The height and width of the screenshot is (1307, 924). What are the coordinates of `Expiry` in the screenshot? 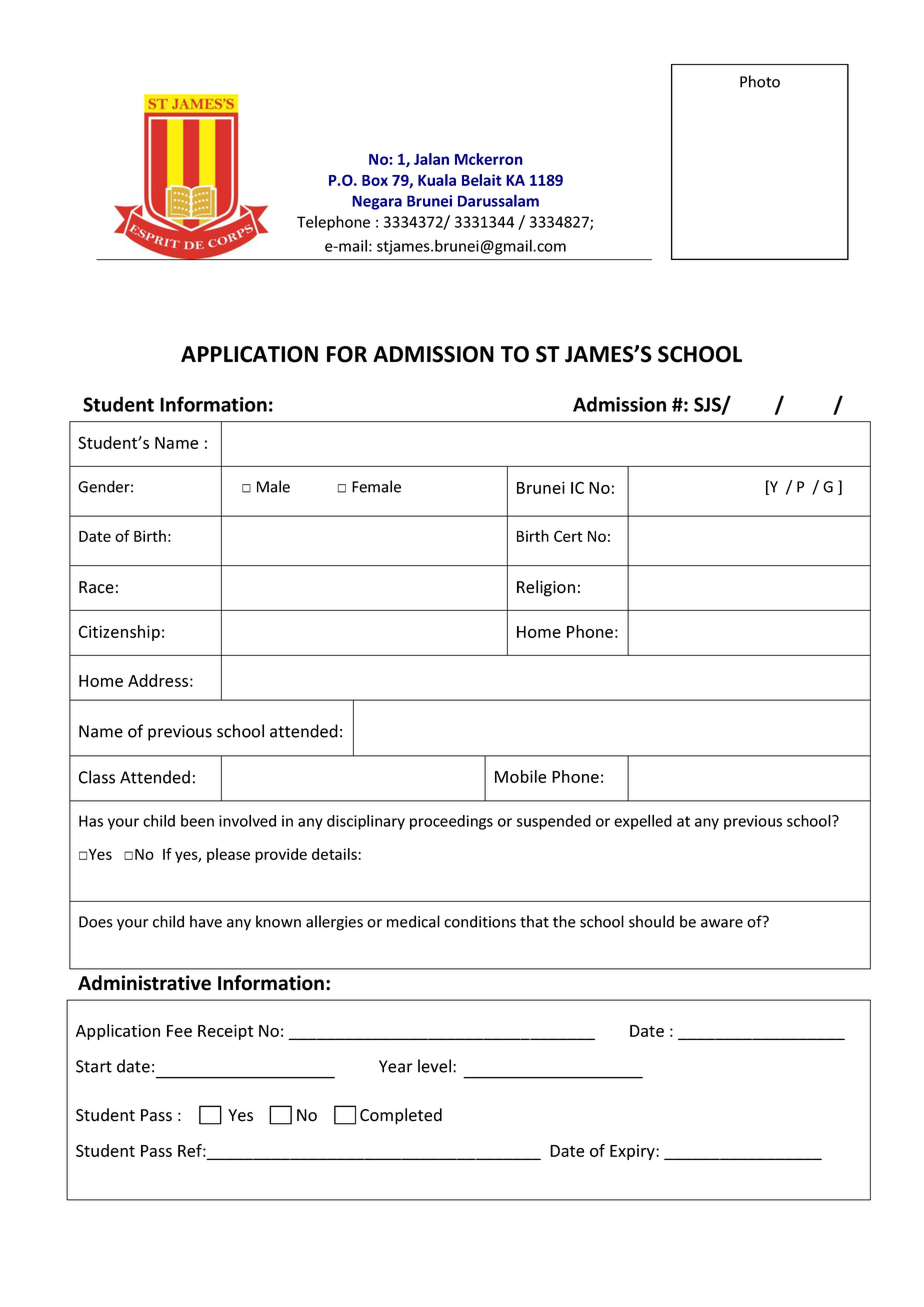 It's located at (633, 1152).
